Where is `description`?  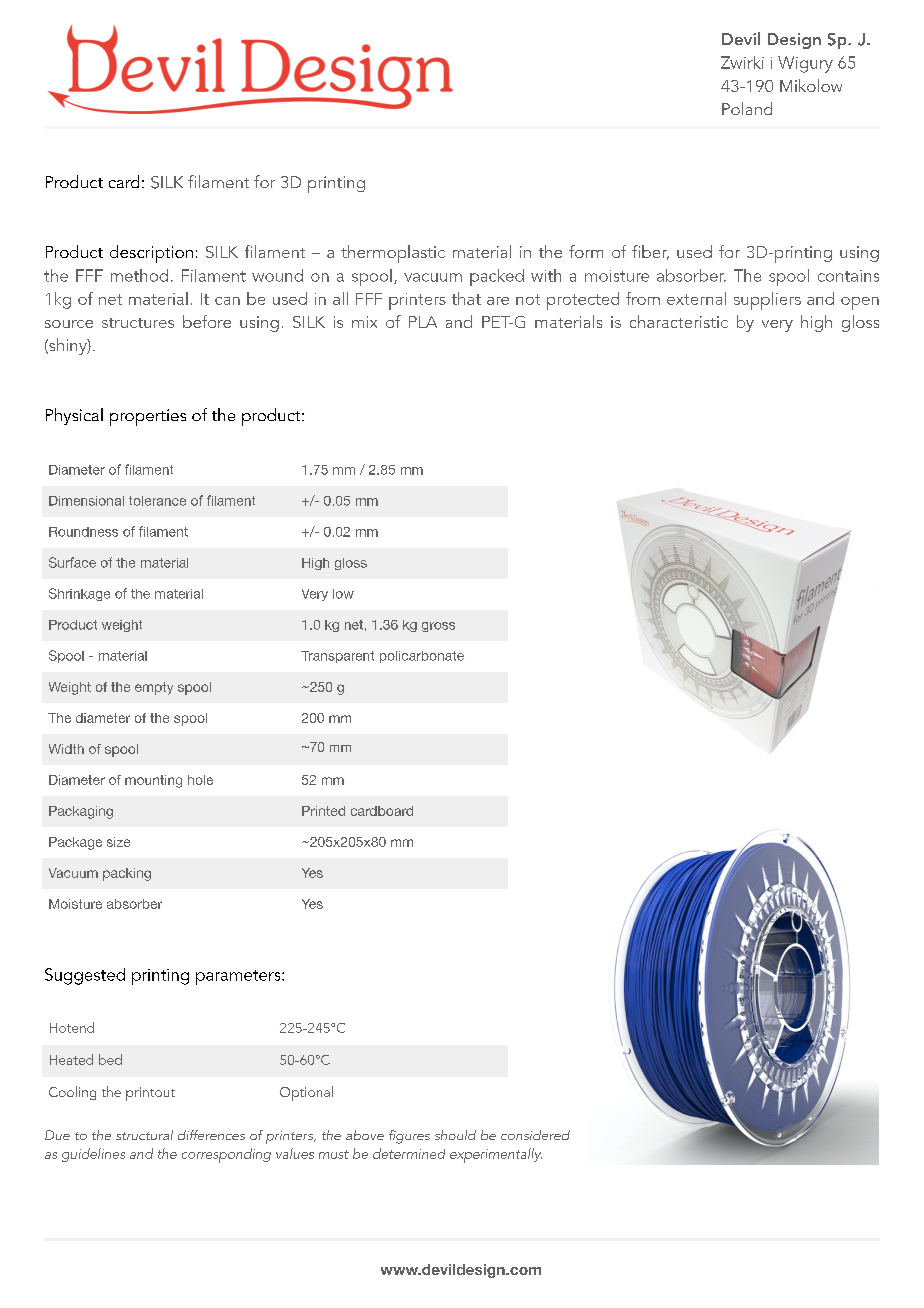 description is located at coordinates (151, 254).
